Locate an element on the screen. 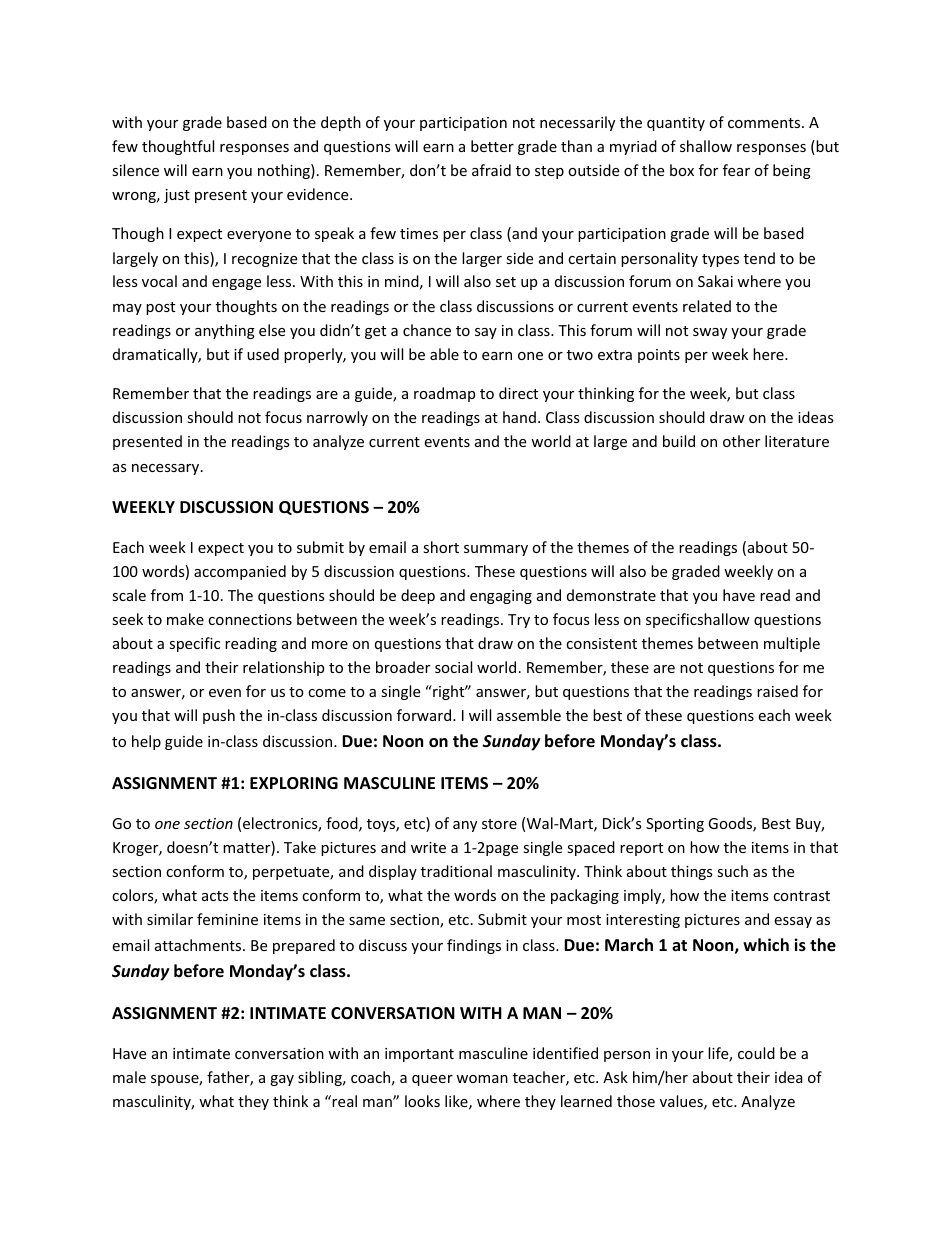 Image resolution: width=952 pixels, height=1233 pixels. just is located at coordinates (177, 196).
